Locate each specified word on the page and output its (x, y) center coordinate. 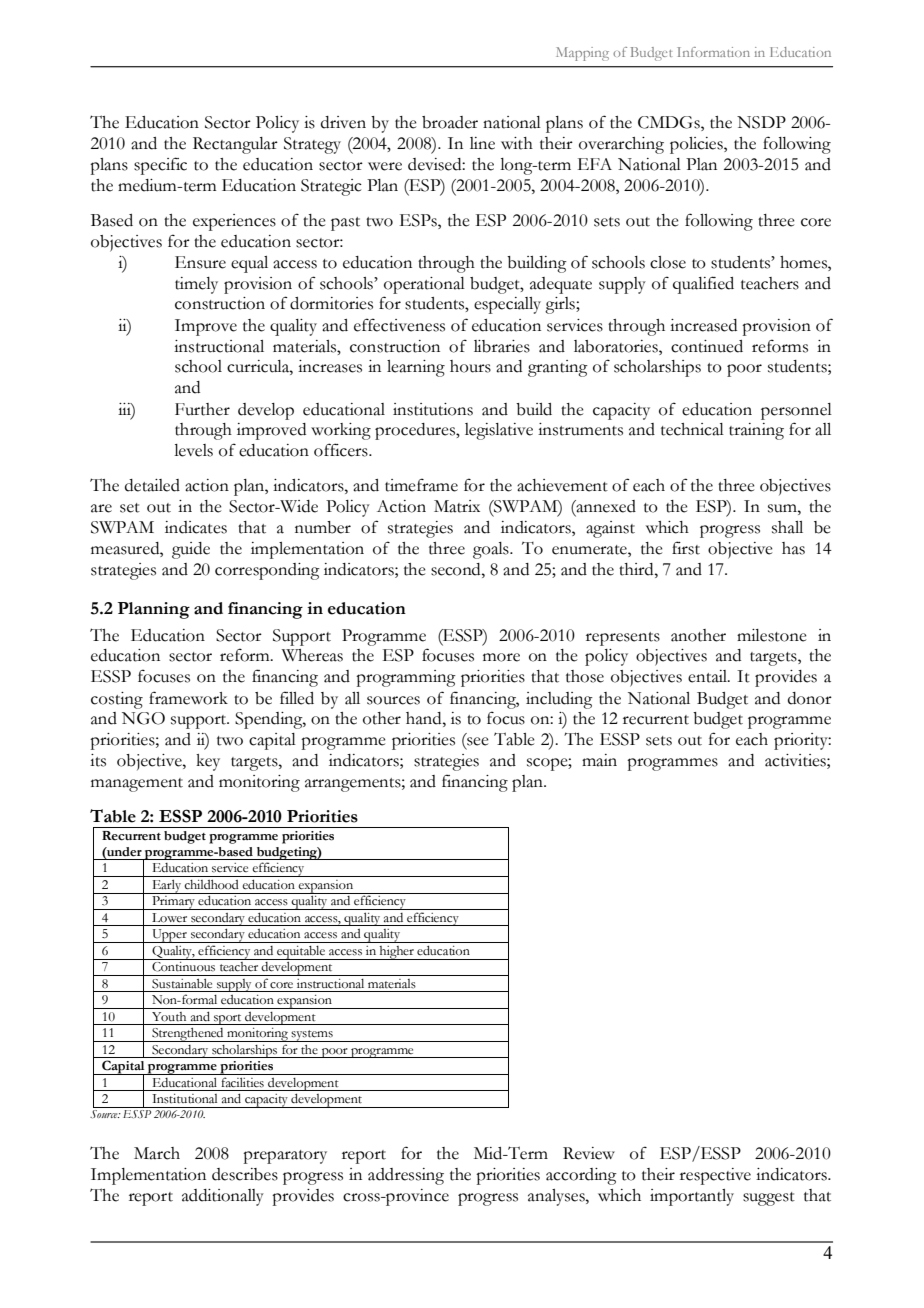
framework (188, 698)
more (501, 657)
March (157, 1153)
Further (202, 409)
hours (470, 366)
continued (707, 346)
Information (713, 52)
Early (167, 886)
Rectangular (235, 145)
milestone (772, 635)
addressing (406, 1176)
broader (450, 122)
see (477, 742)
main (599, 760)
